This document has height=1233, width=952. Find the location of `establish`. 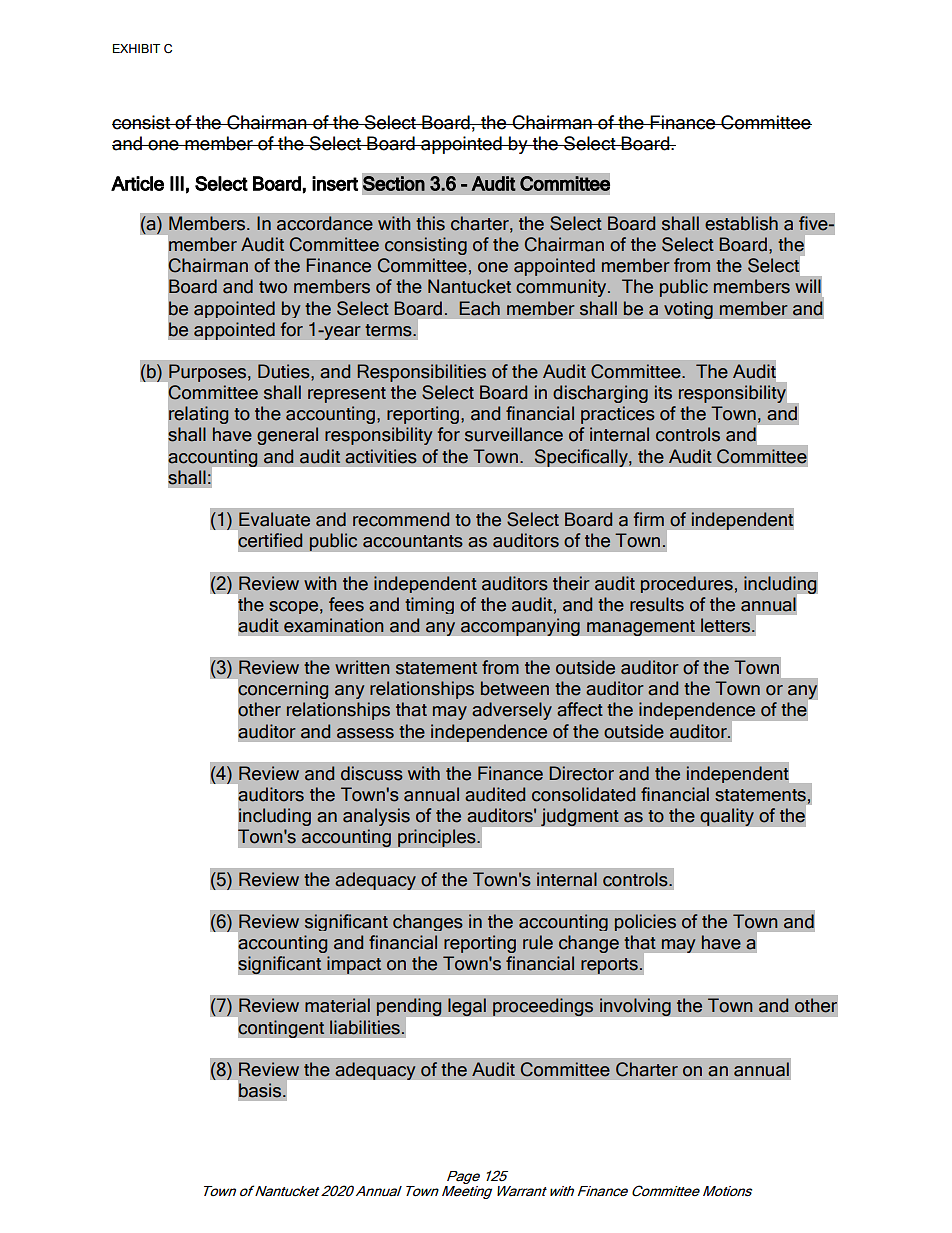

establish is located at coordinates (741, 223).
